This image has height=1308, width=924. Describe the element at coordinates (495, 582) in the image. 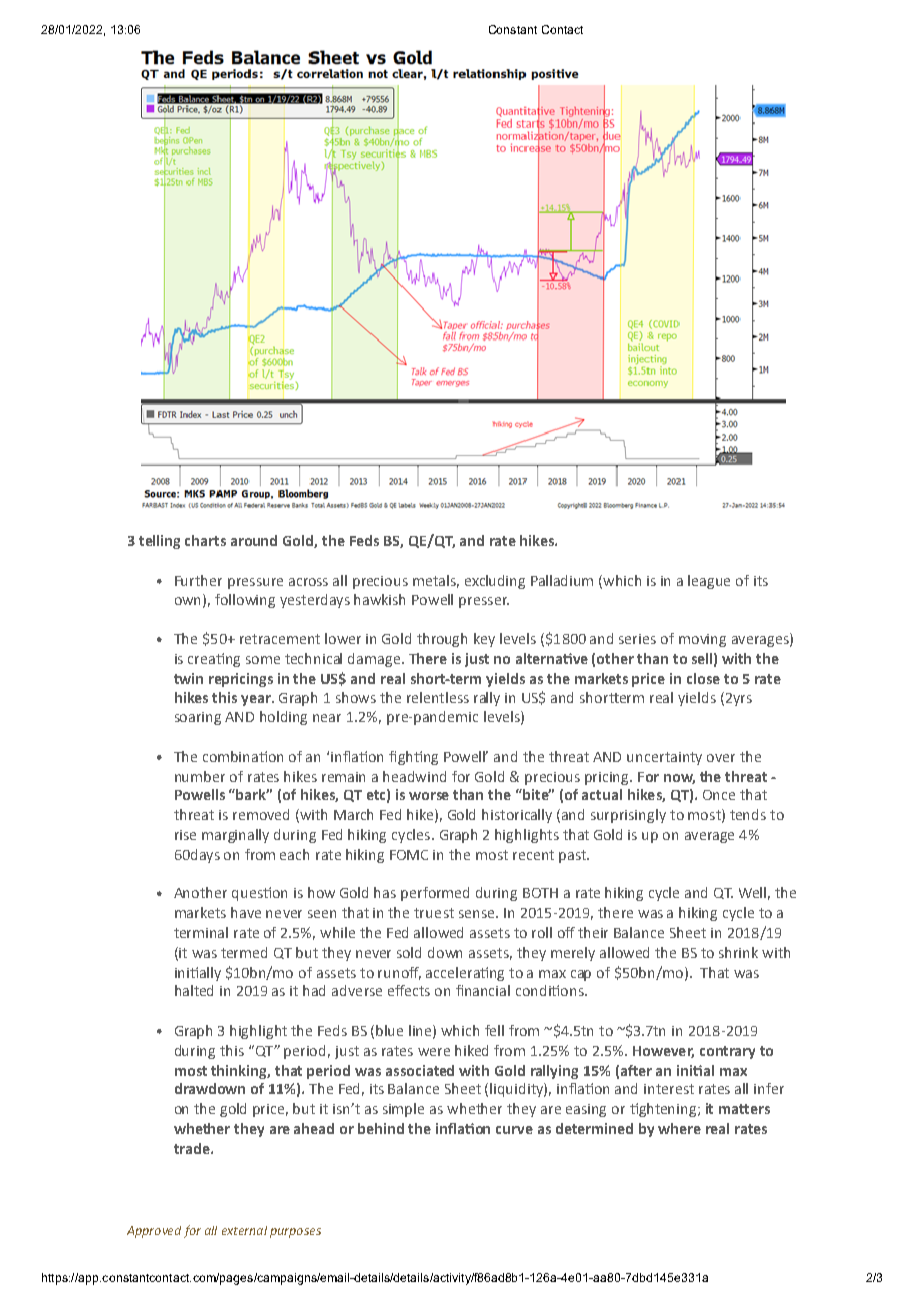

I see `excluding` at that location.
